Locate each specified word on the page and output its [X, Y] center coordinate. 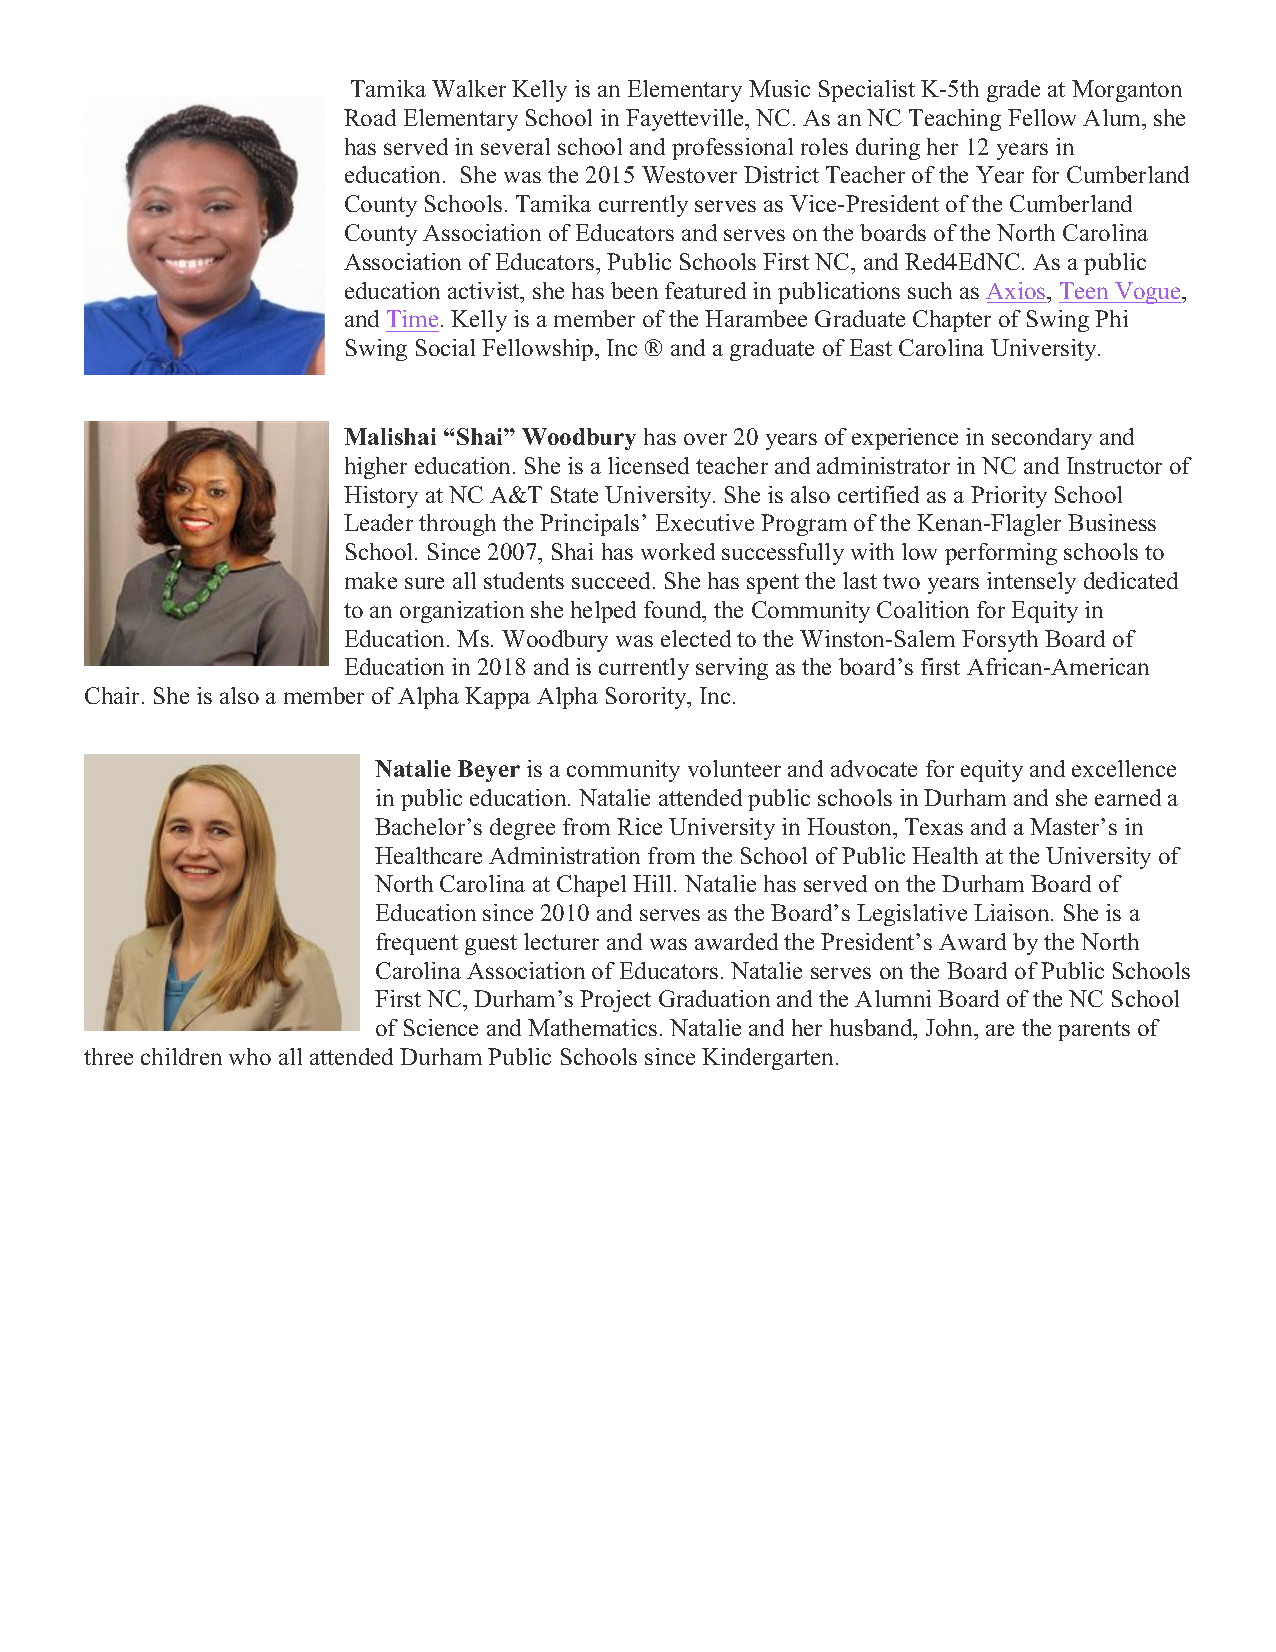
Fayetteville [686, 120]
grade [1013, 91]
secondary [1042, 439]
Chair [114, 695]
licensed [648, 465]
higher [376, 468]
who [250, 1056]
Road [370, 117]
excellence [1124, 768]
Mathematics [592, 1027]
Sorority [647, 698]
